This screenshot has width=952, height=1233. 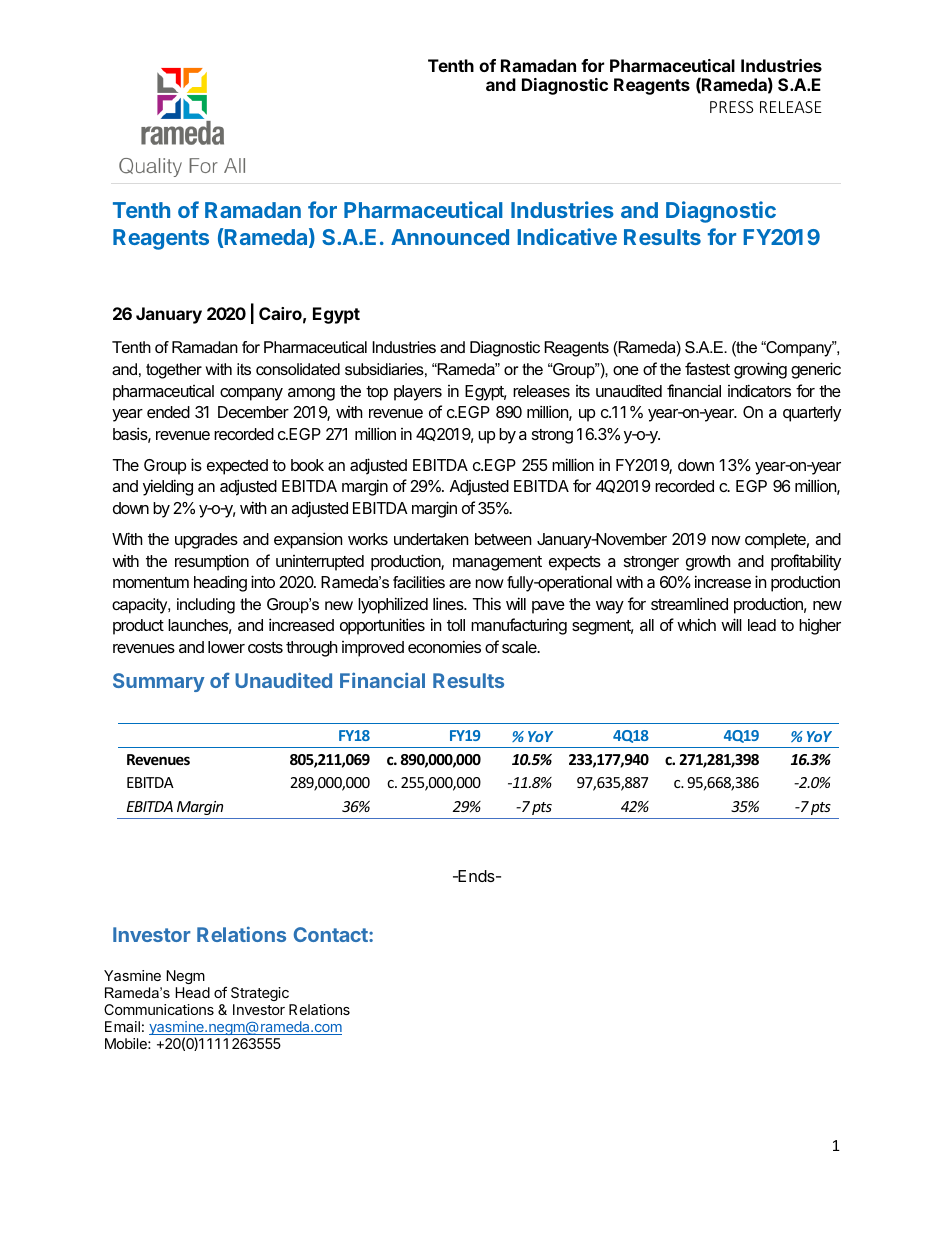 What do you see at coordinates (260, 994) in the screenshot?
I see `Strategic` at bounding box center [260, 994].
